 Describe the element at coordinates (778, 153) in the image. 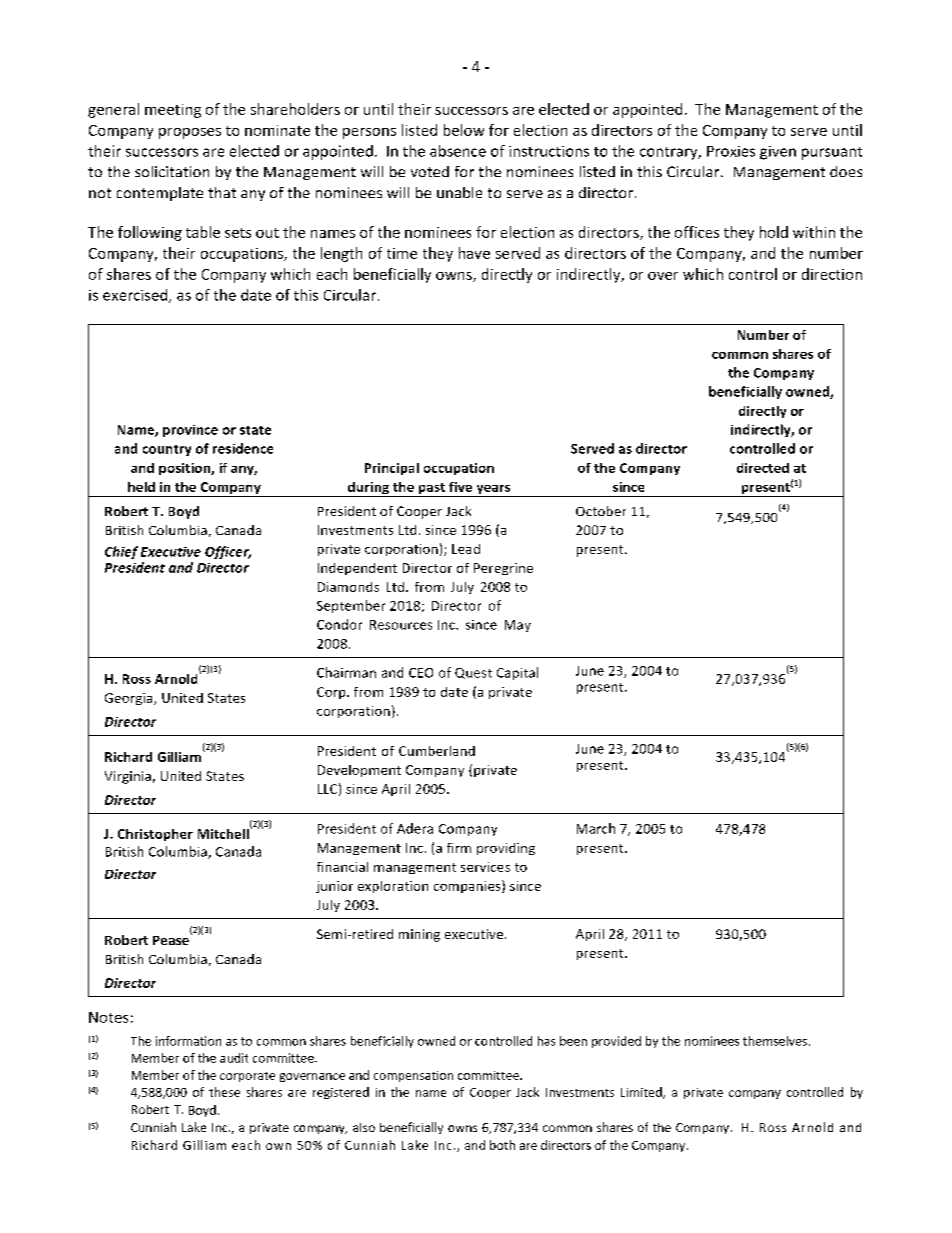

I see `given` at that location.
